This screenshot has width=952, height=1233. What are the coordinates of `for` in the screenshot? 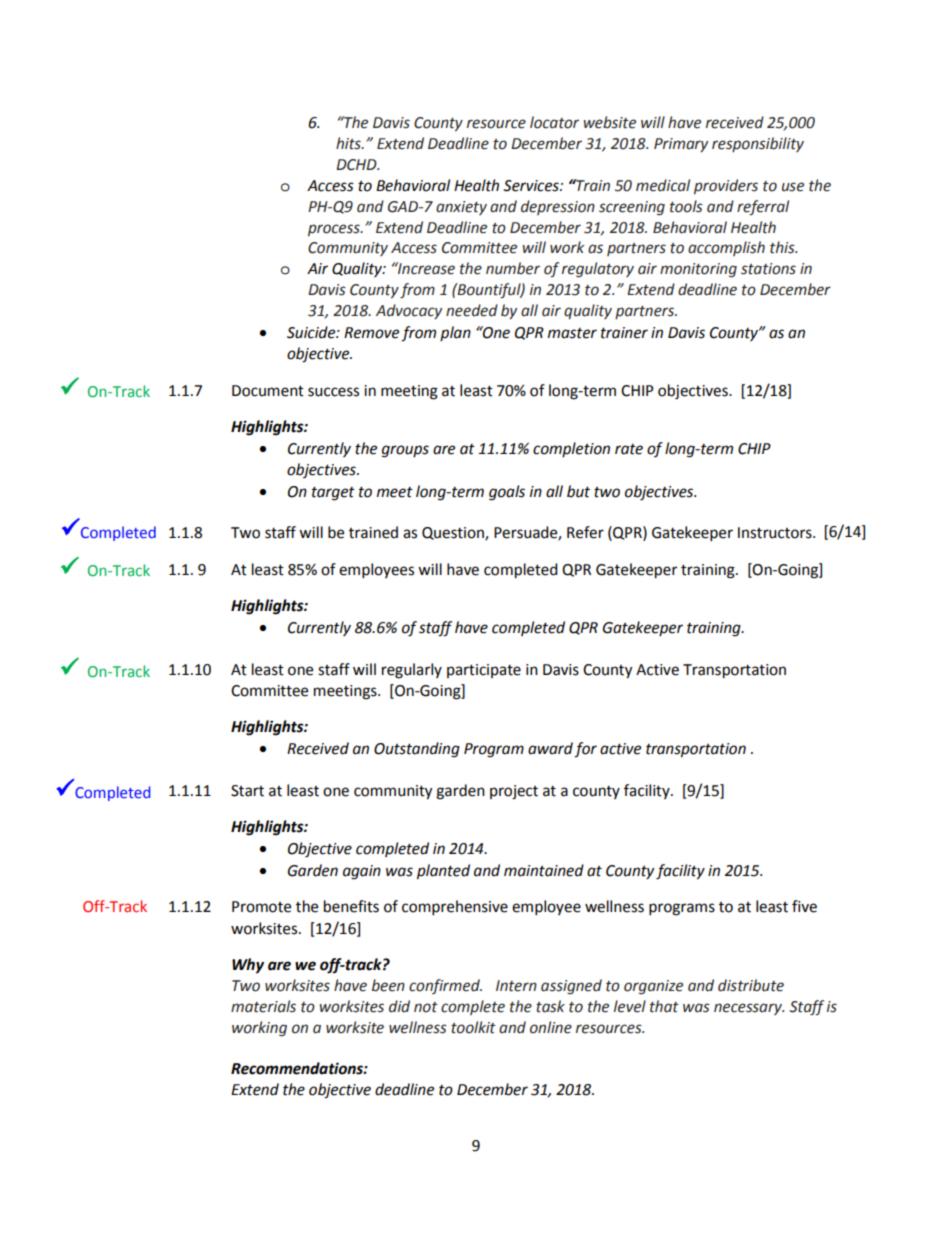 It's located at (585, 750).
